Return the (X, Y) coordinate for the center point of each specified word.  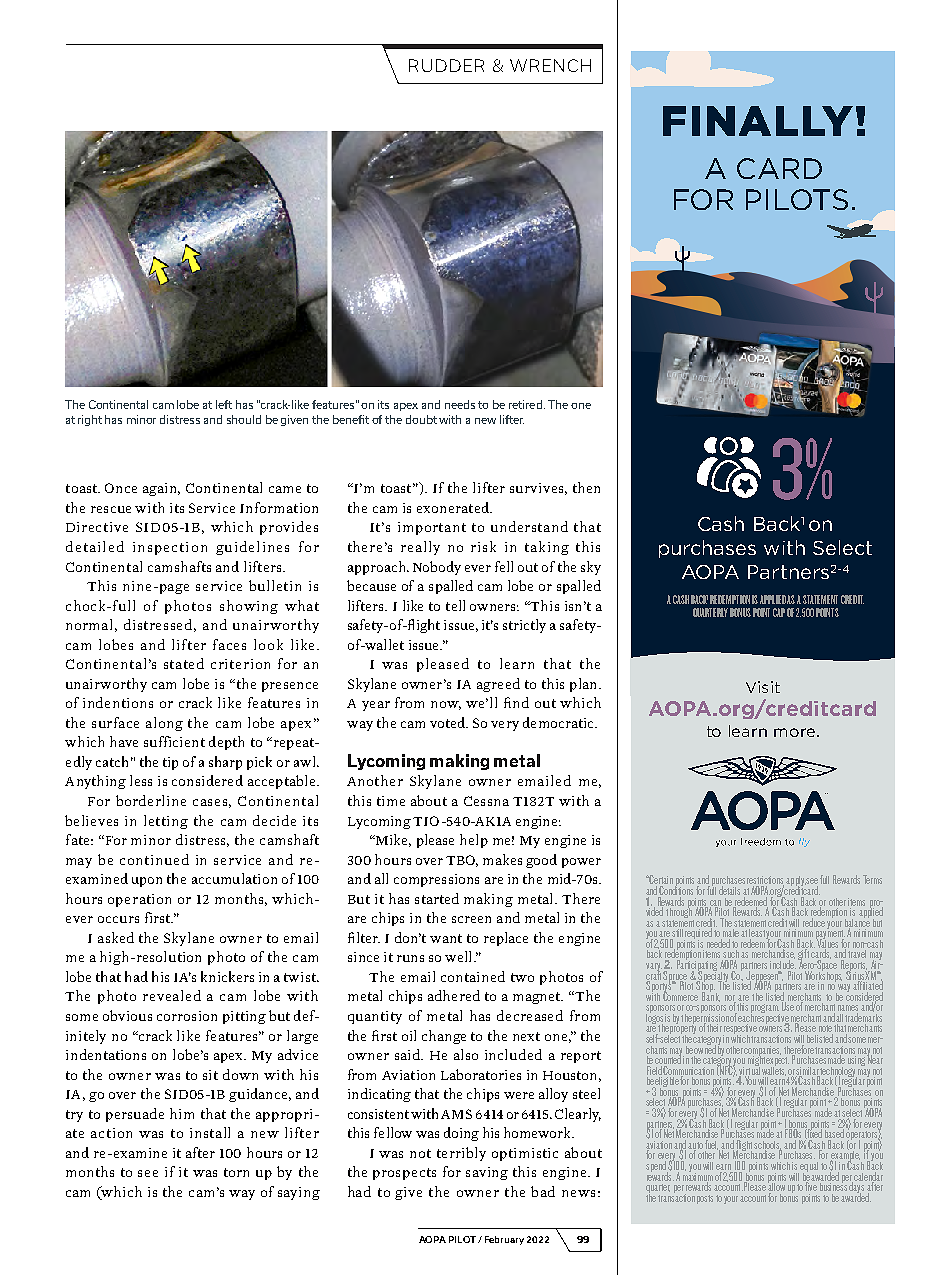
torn (236, 1172)
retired (527, 404)
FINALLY (758, 121)
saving (487, 1173)
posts (705, 1199)
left (224, 404)
